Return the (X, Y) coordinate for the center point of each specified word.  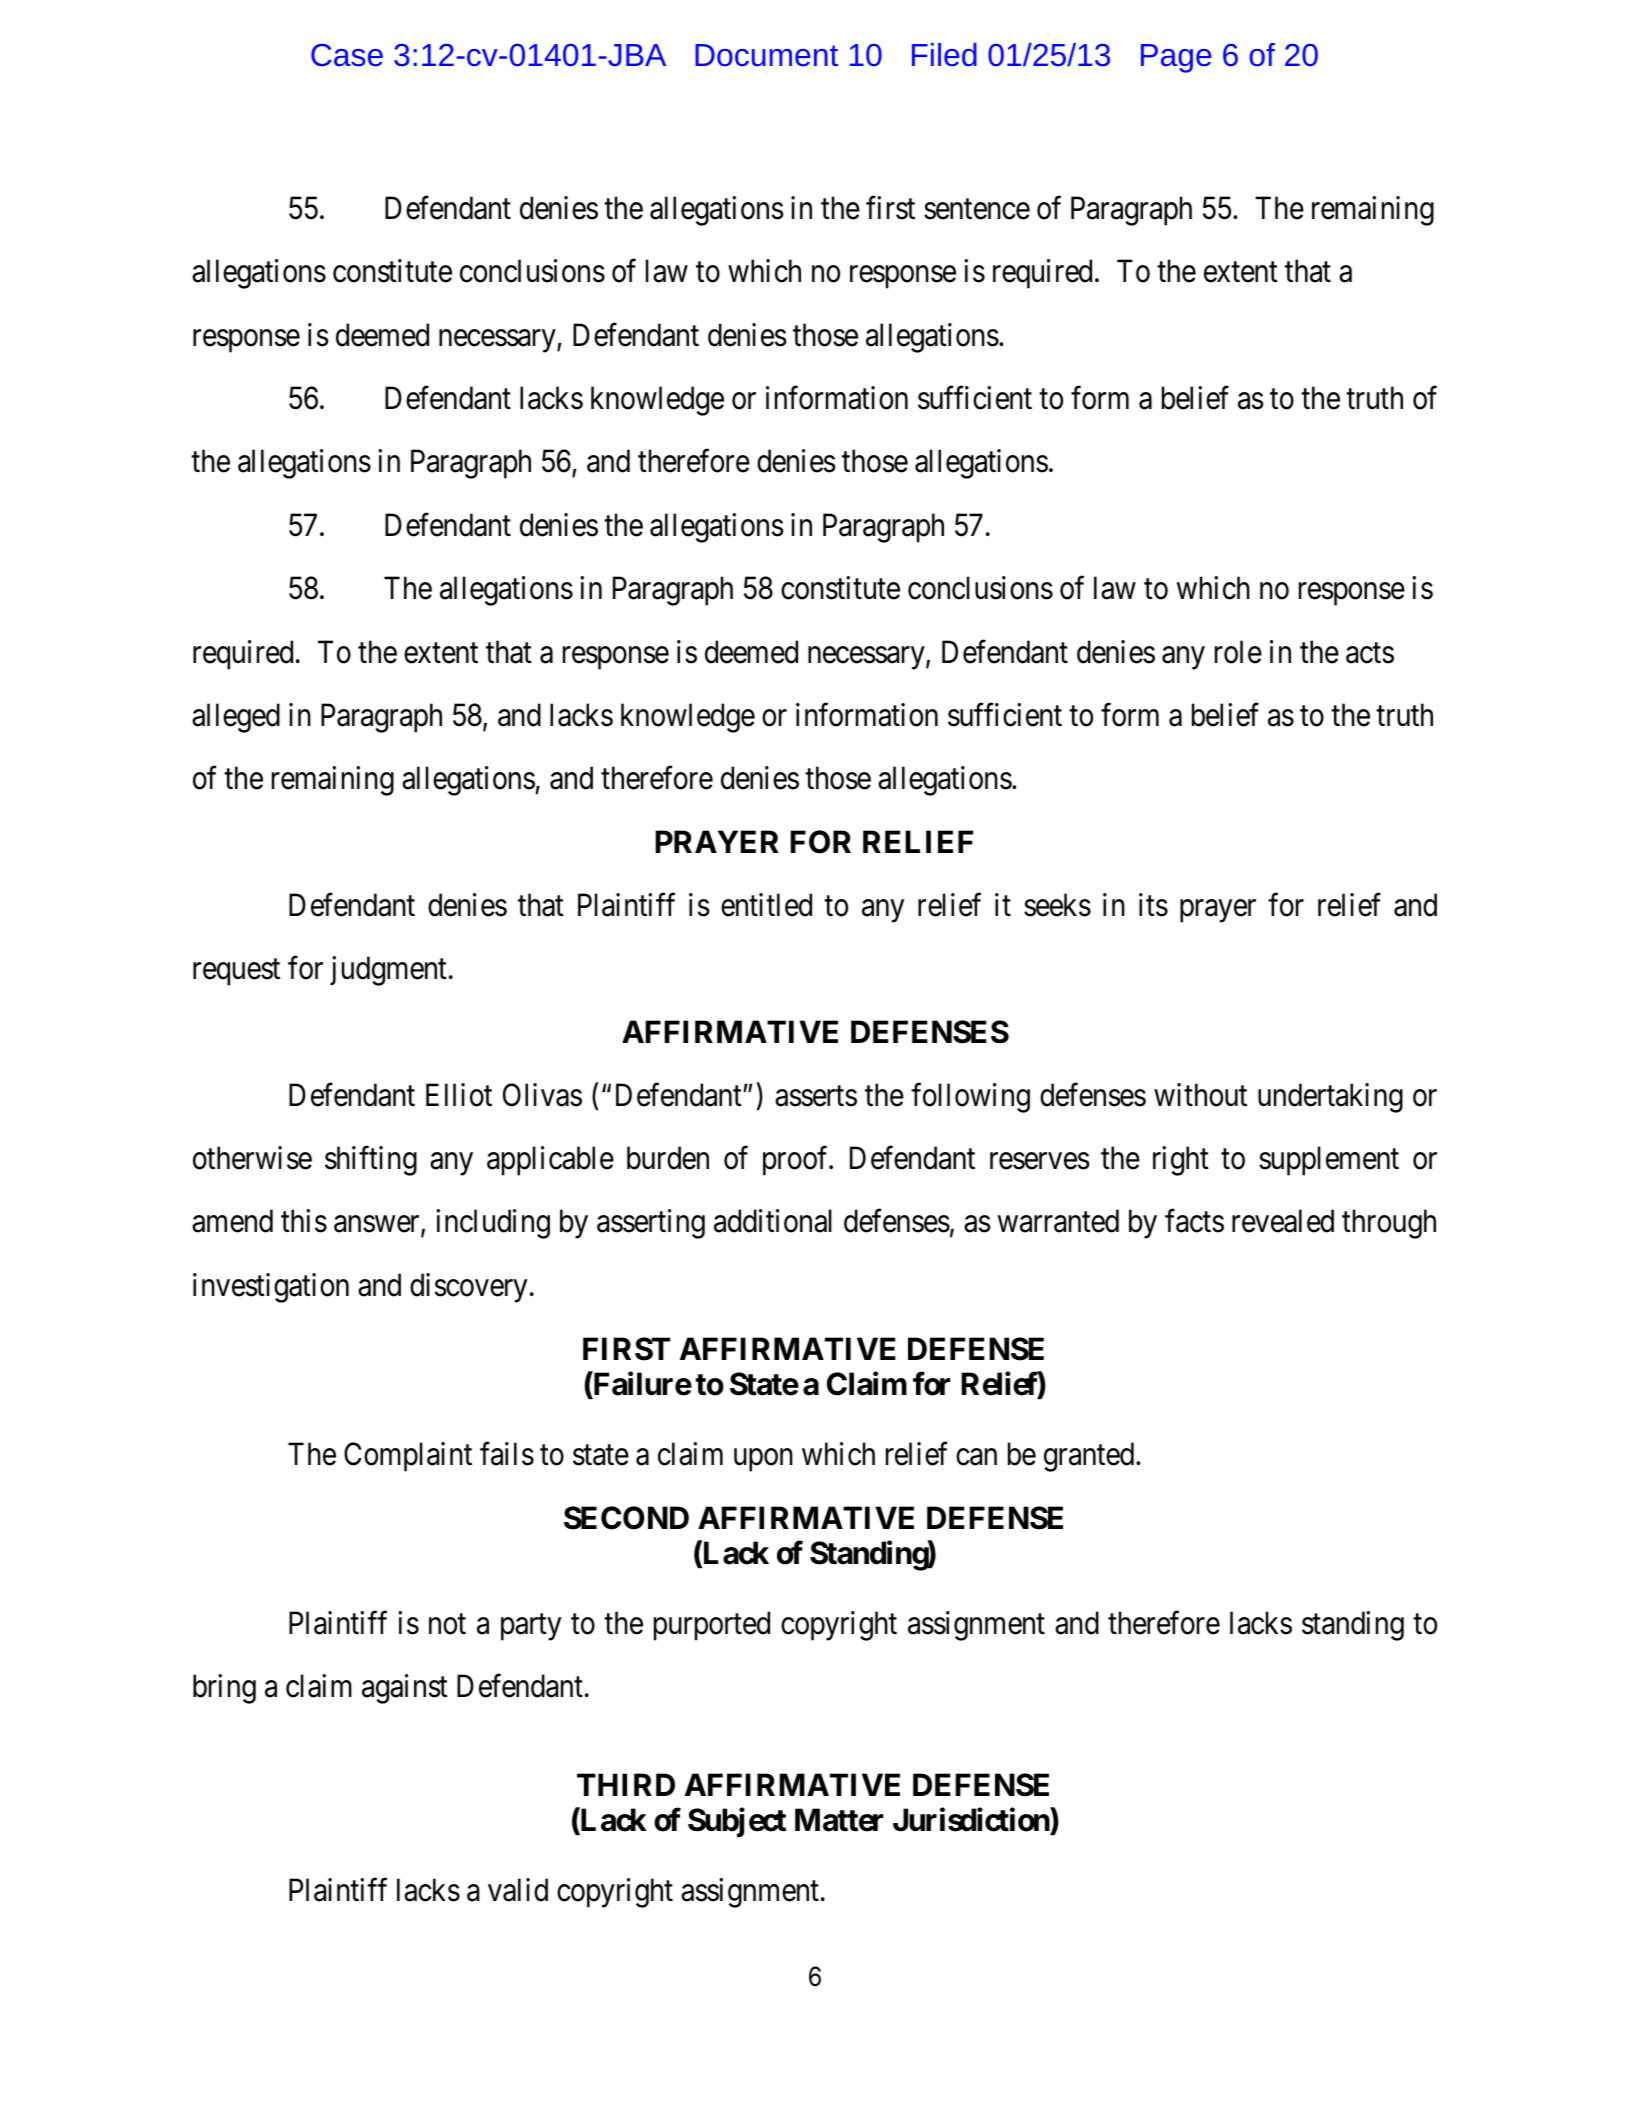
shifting (371, 1161)
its (1153, 905)
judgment (388, 971)
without (1200, 1095)
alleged (236, 718)
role (1238, 652)
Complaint (408, 1457)
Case (347, 55)
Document (766, 55)
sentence (977, 209)
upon (763, 1460)
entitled (766, 905)
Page (1176, 58)
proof (797, 1161)
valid (518, 1890)
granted (1090, 1457)
